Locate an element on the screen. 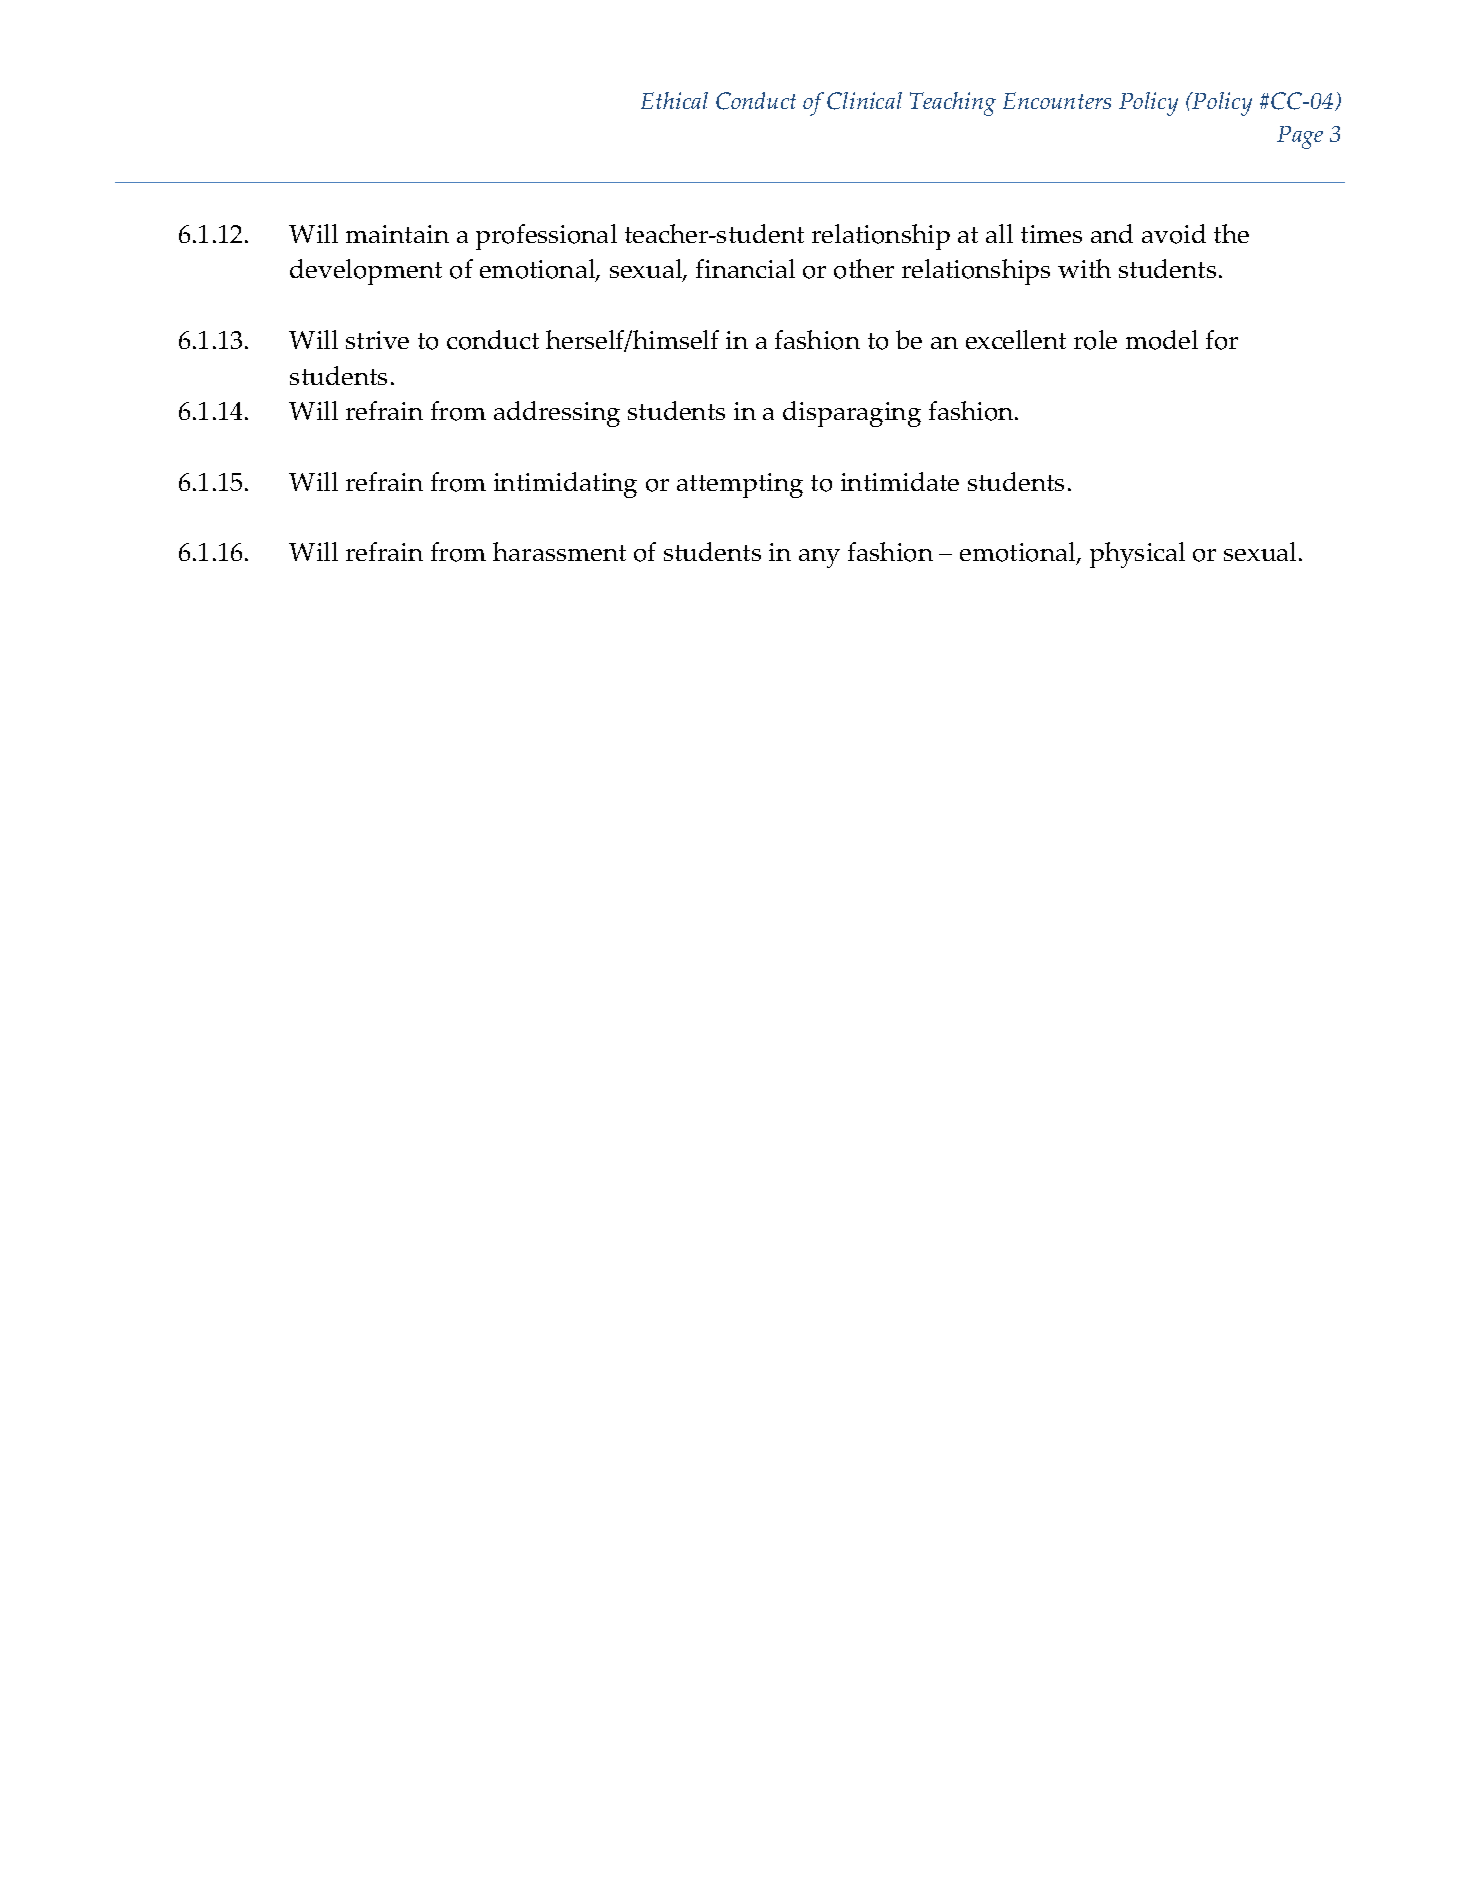 This screenshot has height=1890, width=1460. Ethical is located at coordinates (674, 100).
